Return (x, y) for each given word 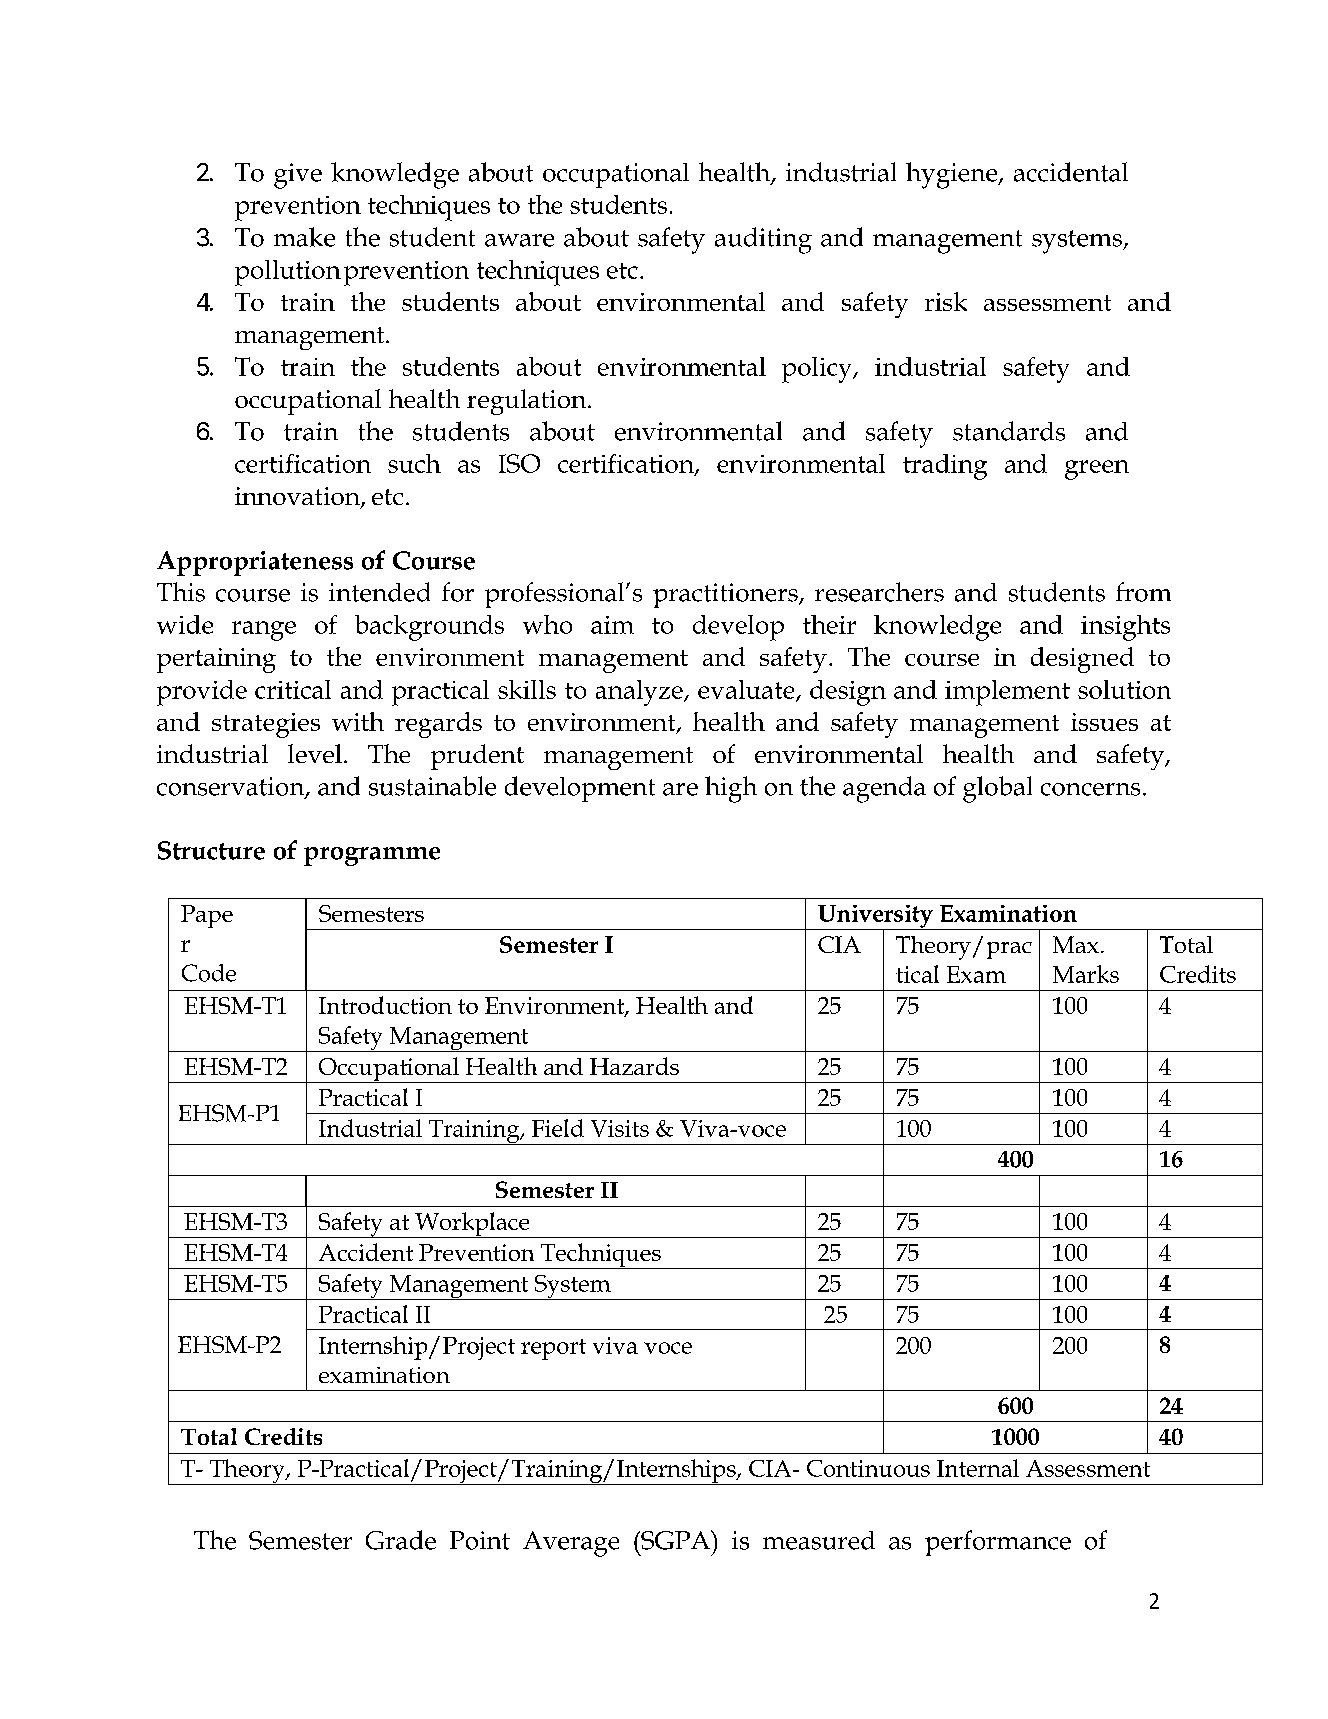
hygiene (953, 175)
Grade (401, 1540)
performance (998, 1543)
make (304, 237)
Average (571, 1544)
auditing (763, 240)
